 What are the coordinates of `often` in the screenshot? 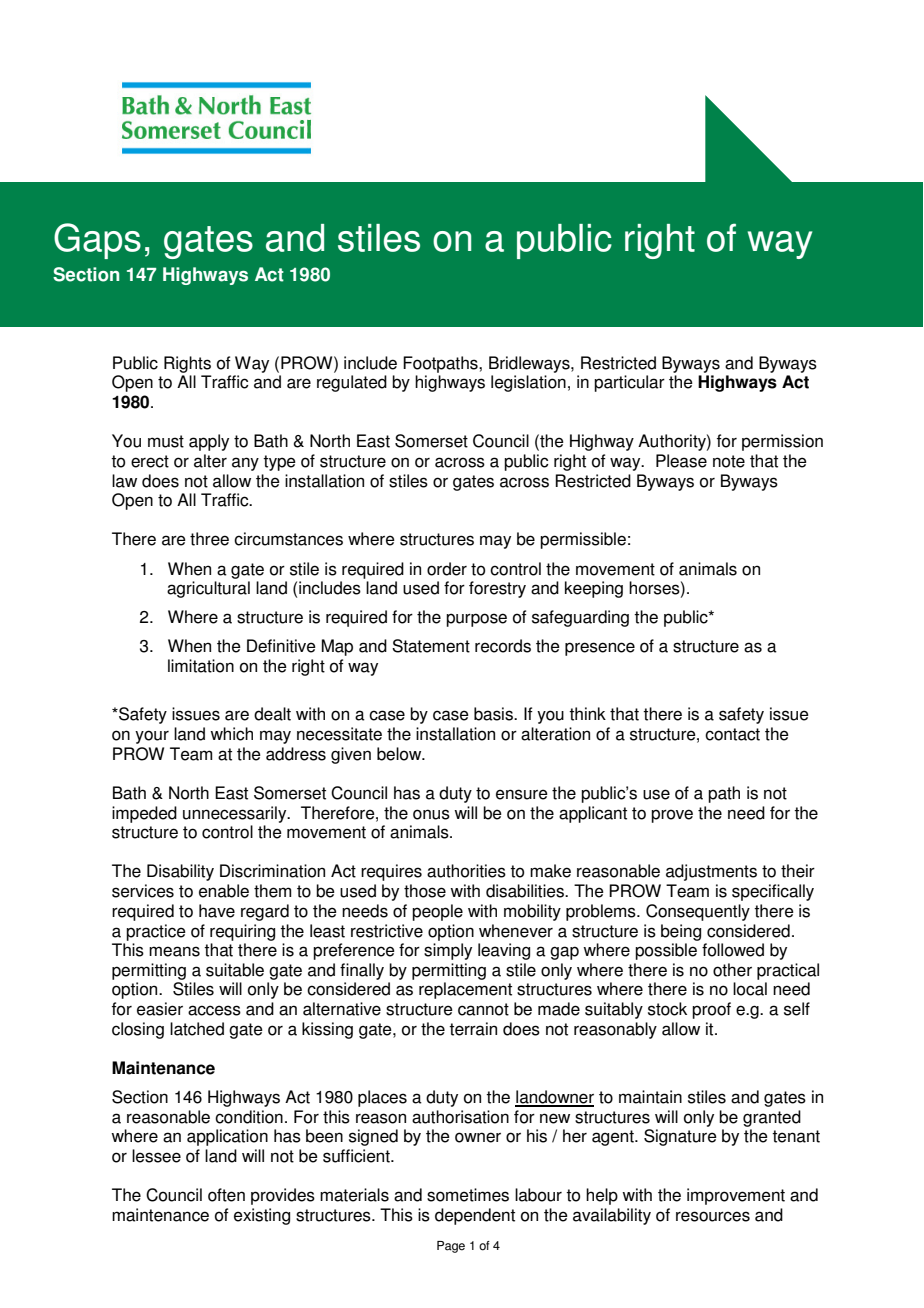 It's located at (226, 1195).
